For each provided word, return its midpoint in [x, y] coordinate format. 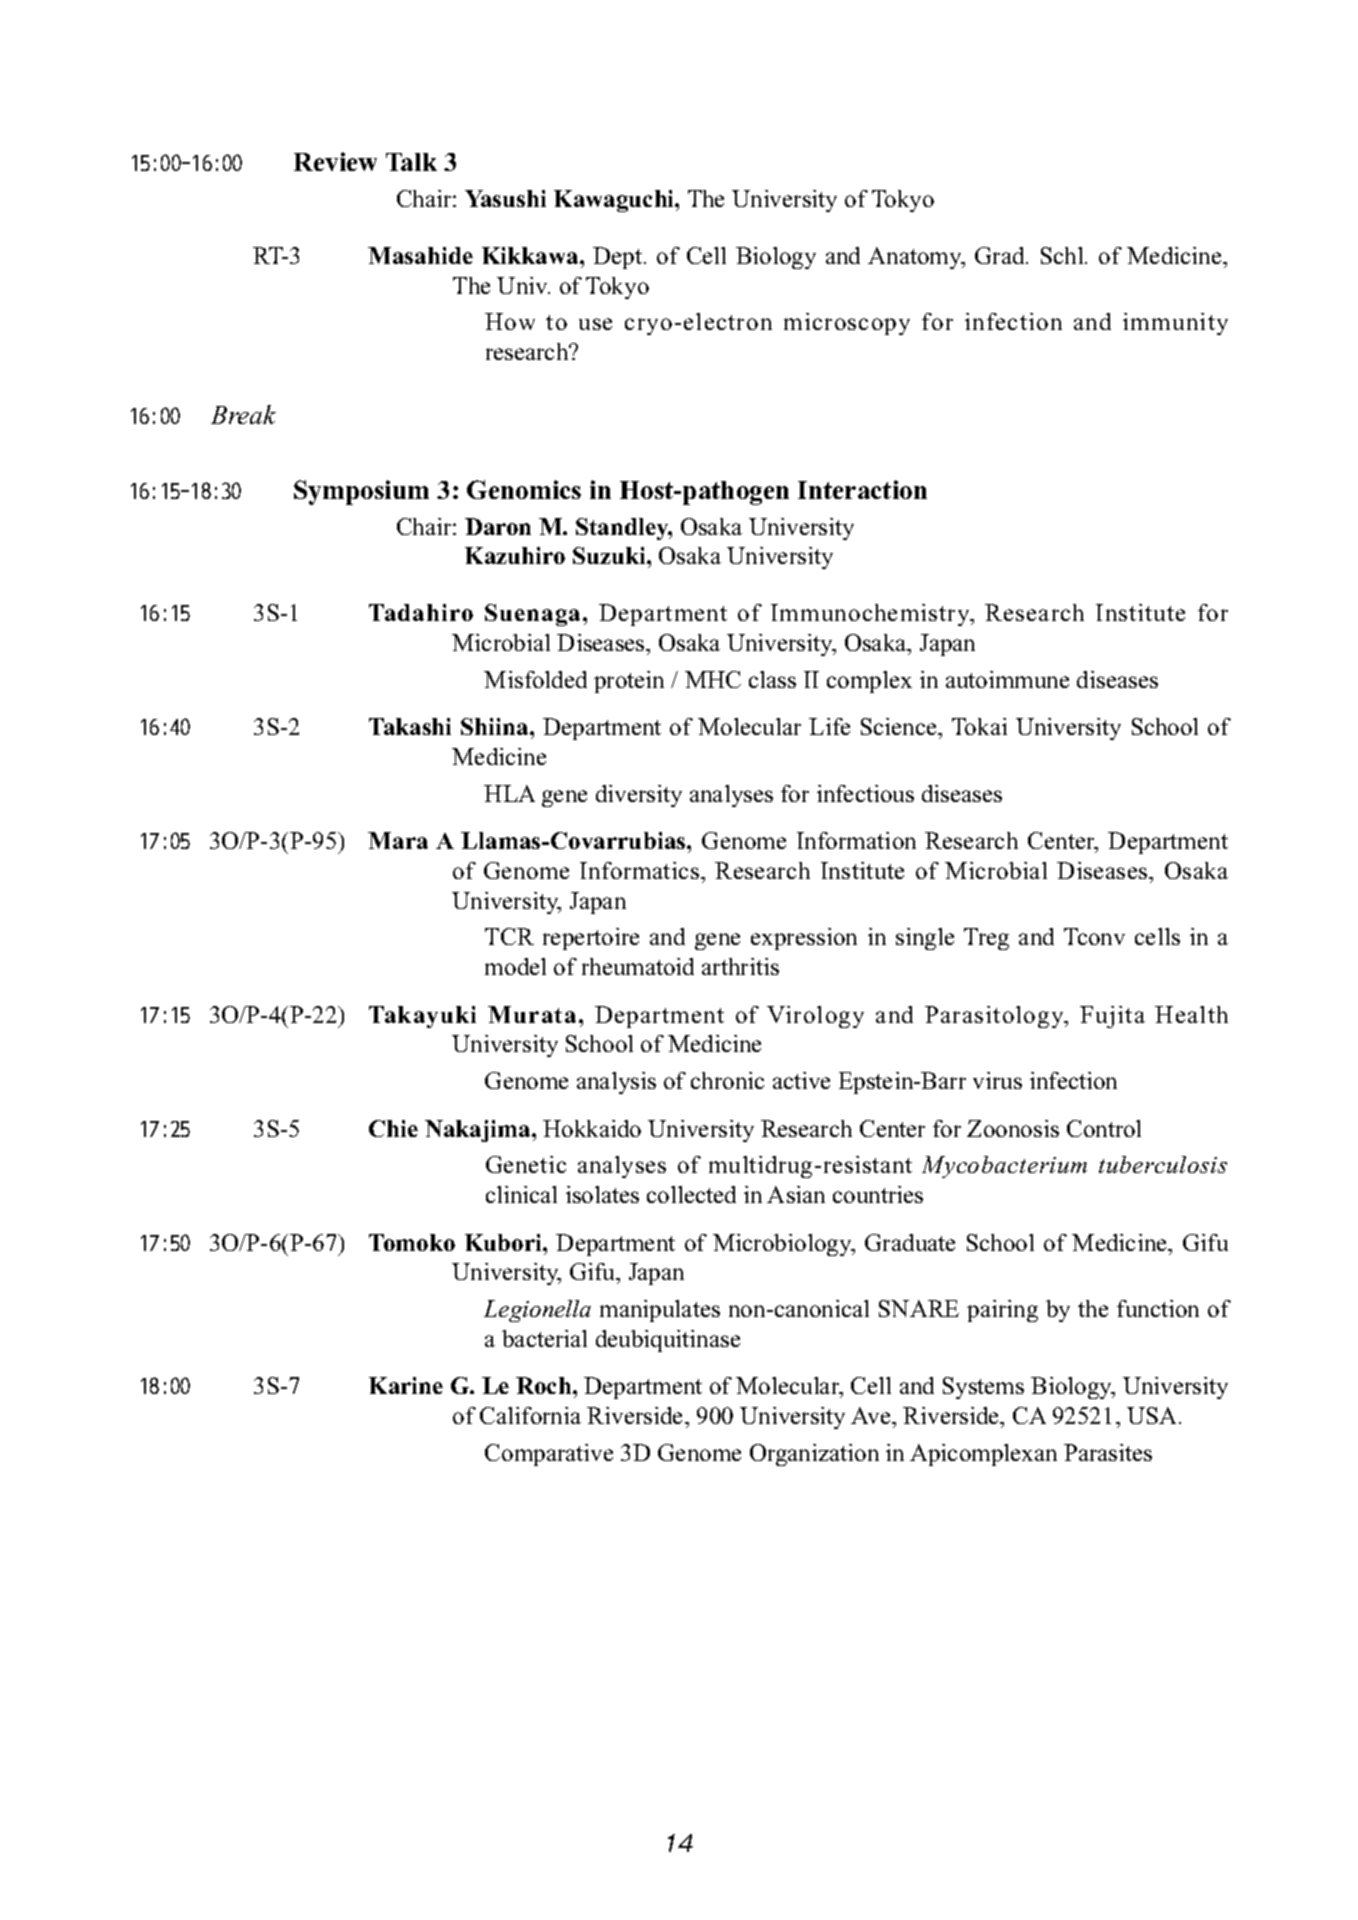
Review [335, 161]
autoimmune [1007, 679]
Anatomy [916, 258]
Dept [619, 258]
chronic [727, 1080]
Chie [393, 1128]
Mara [398, 840]
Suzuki [610, 555]
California [530, 1415]
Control [1104, 1128]
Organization [814, 1455]
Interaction [862, 489]
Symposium [361, 492]
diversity [639, 796]
